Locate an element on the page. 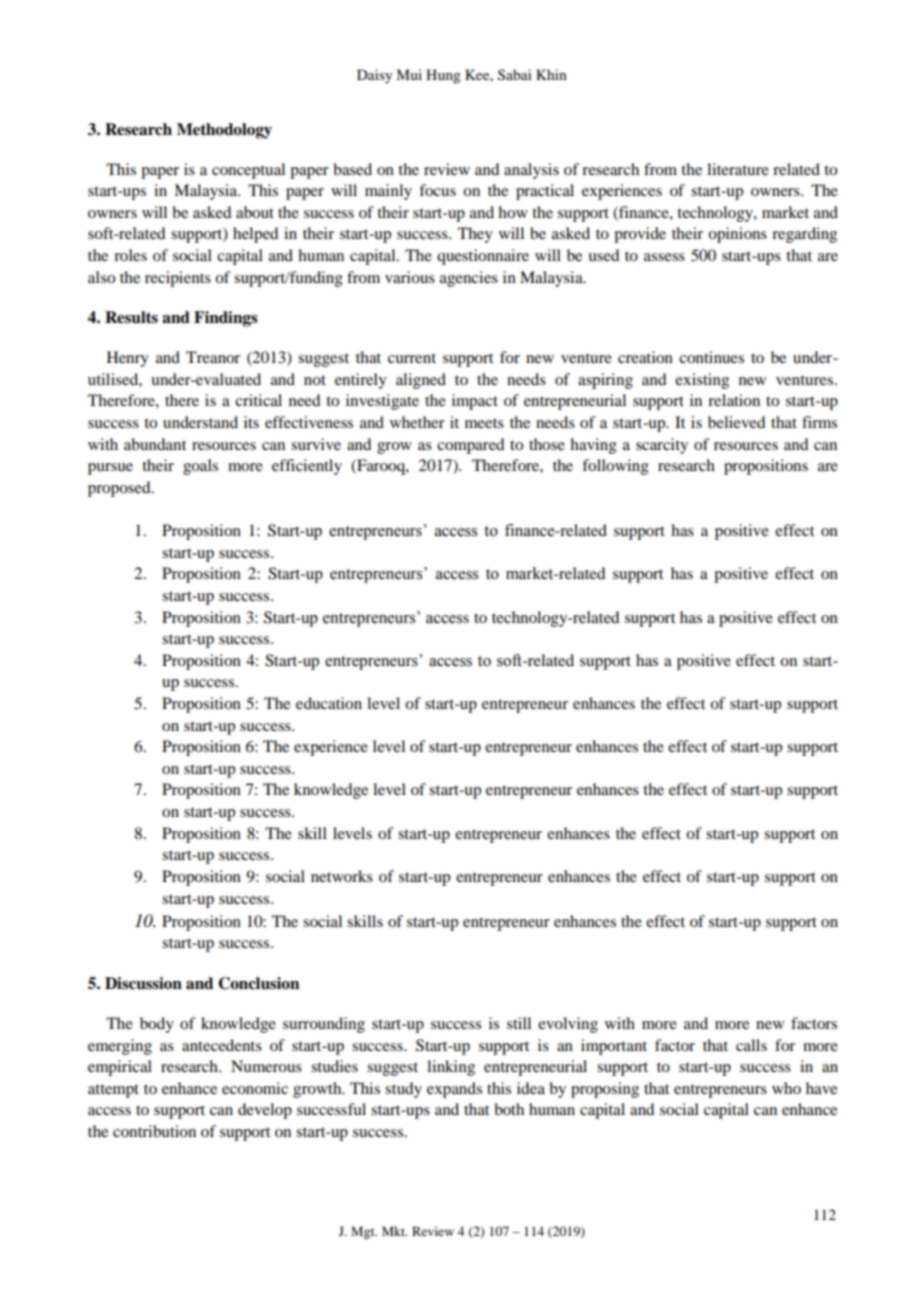  literature is located at coordinates (738, 169).
